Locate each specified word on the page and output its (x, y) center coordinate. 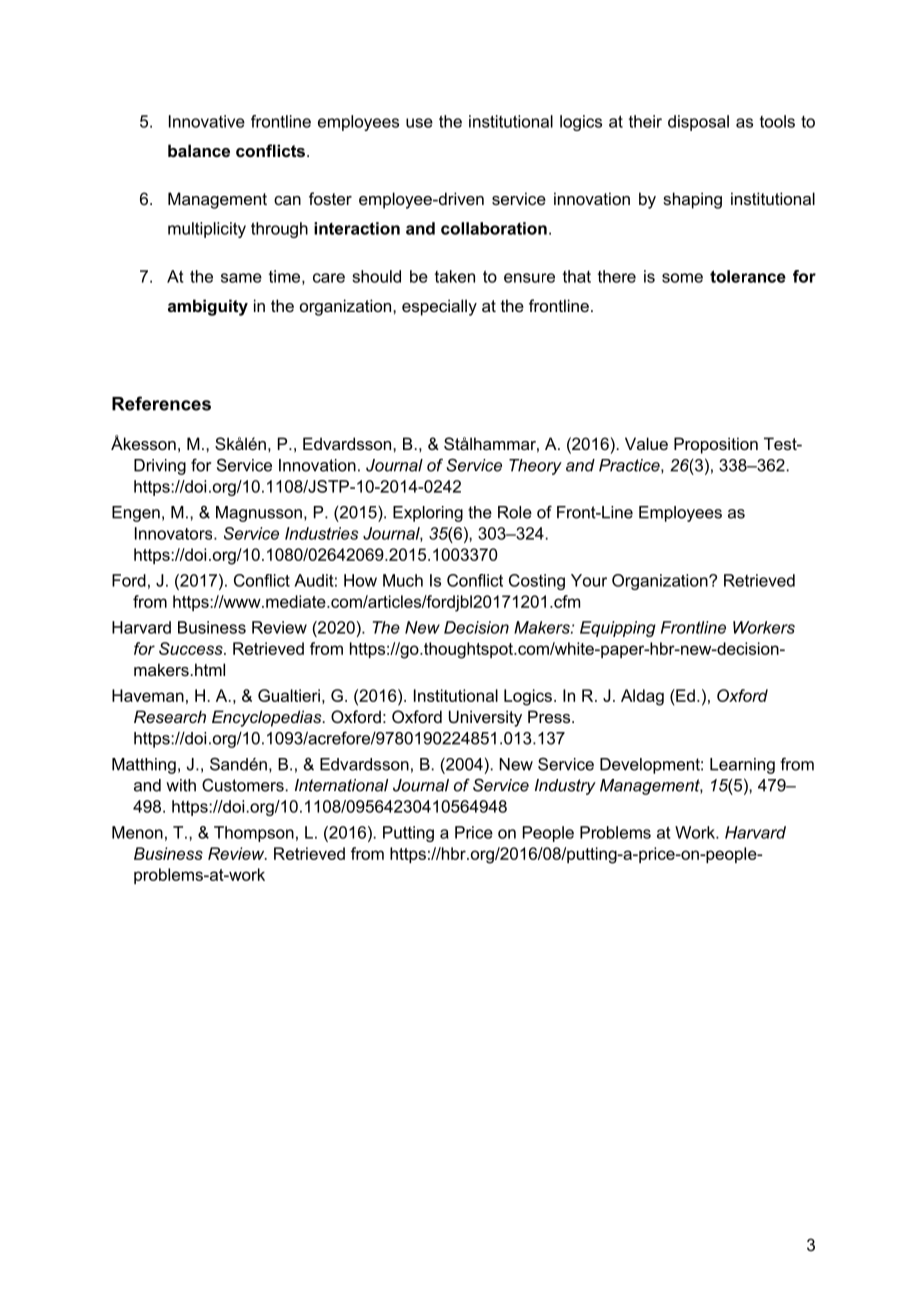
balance (199, 150)
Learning (742, 766)
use (419, 123)
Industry (565, 787)
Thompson (254, 834)
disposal (698, 123)
